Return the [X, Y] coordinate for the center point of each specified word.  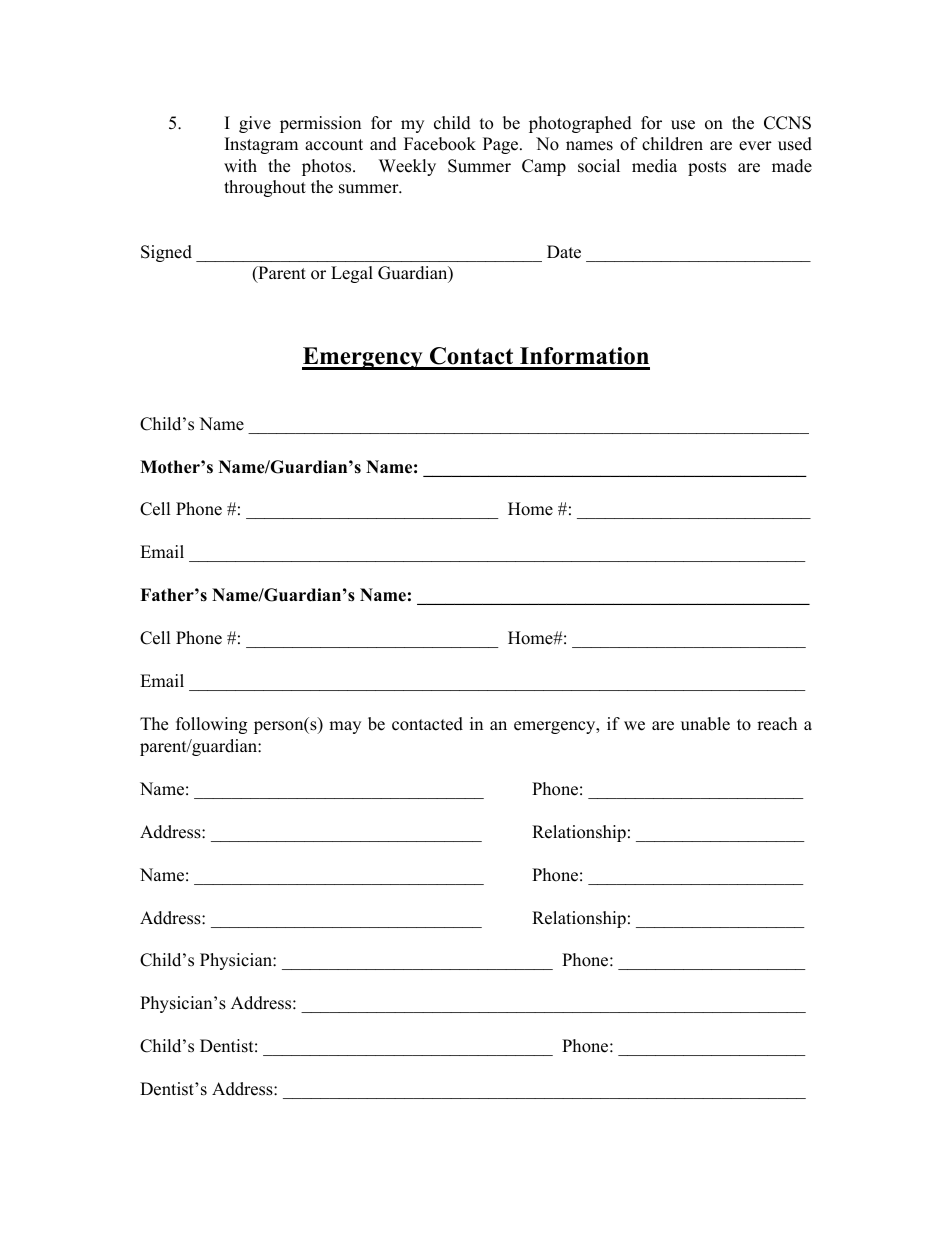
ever [755, 146]
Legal [352, 274]
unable [705, 724]
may [345, 727]
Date [564, 252]
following [211, 725]
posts [707, 168]
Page [502, 145]
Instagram [261, 145]
